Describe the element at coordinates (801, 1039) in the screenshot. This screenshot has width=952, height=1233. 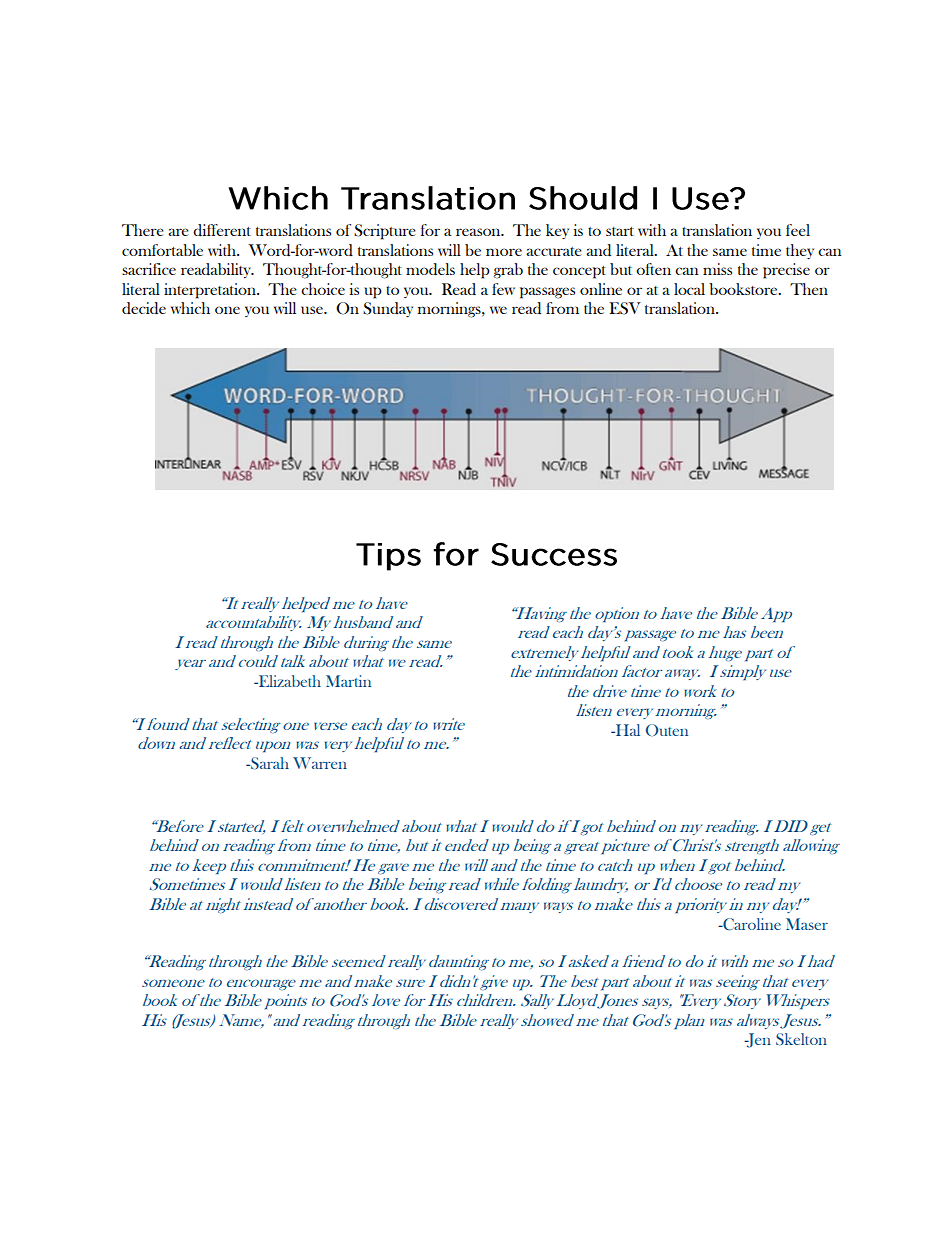
I see `Skelton` at that location.
